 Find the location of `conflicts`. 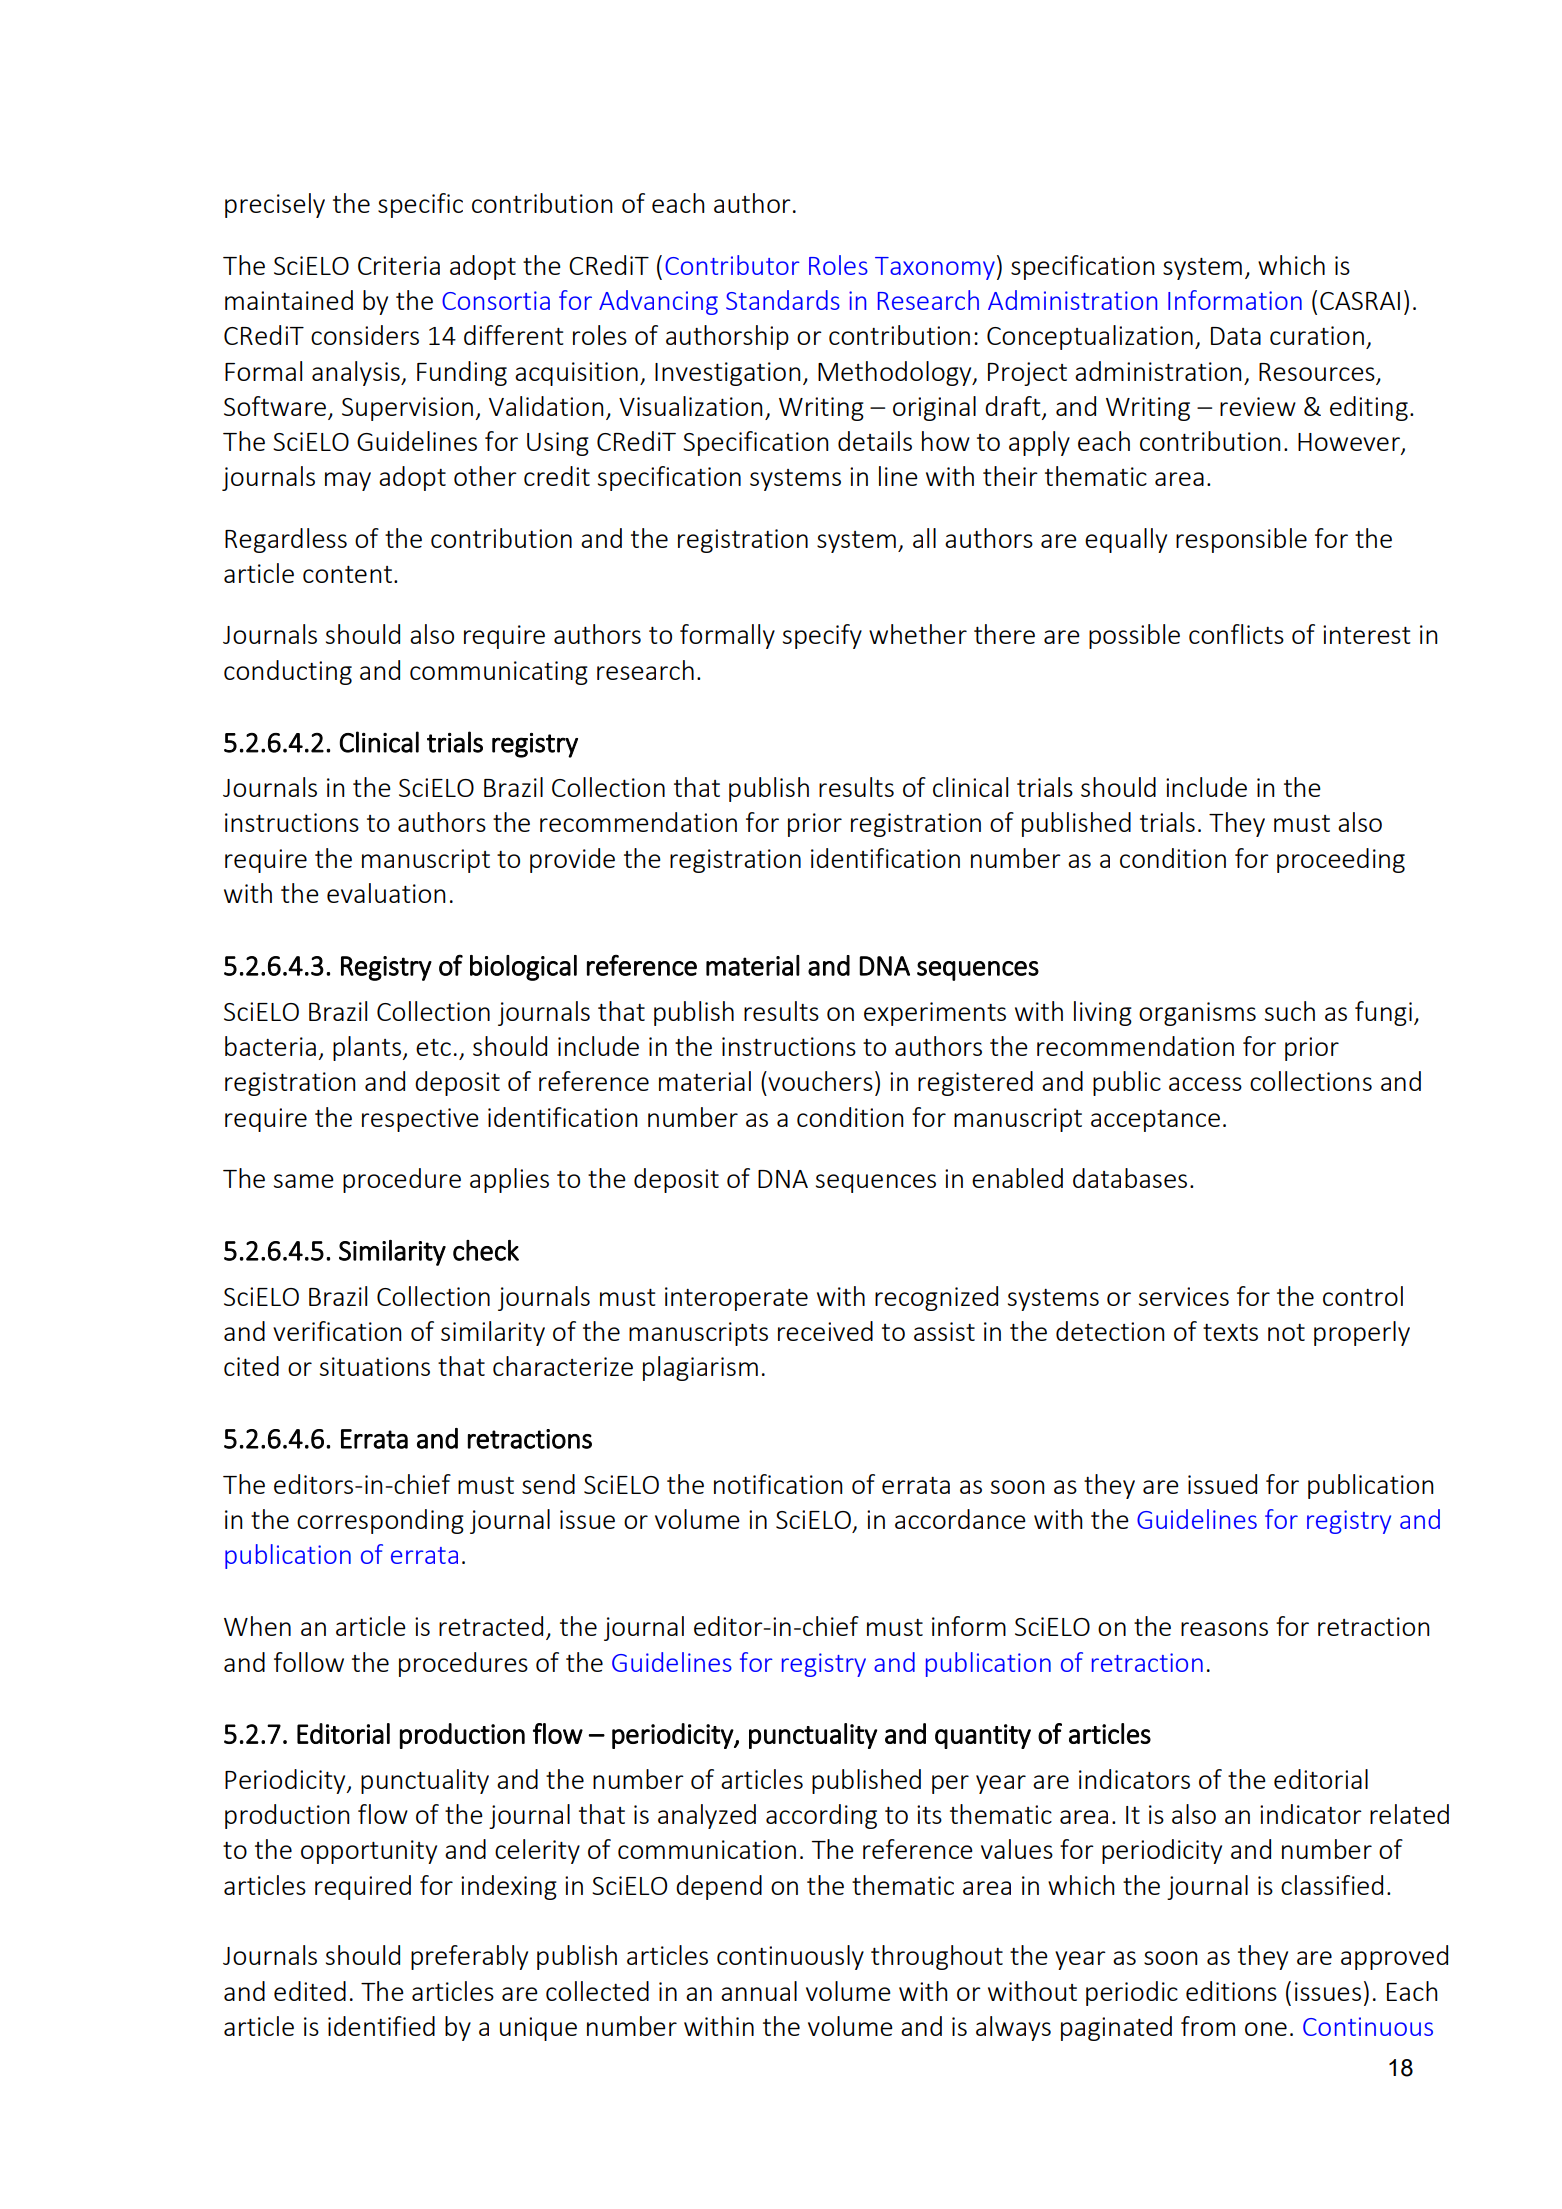

conflicts is located at coordinates (1236, 634).
